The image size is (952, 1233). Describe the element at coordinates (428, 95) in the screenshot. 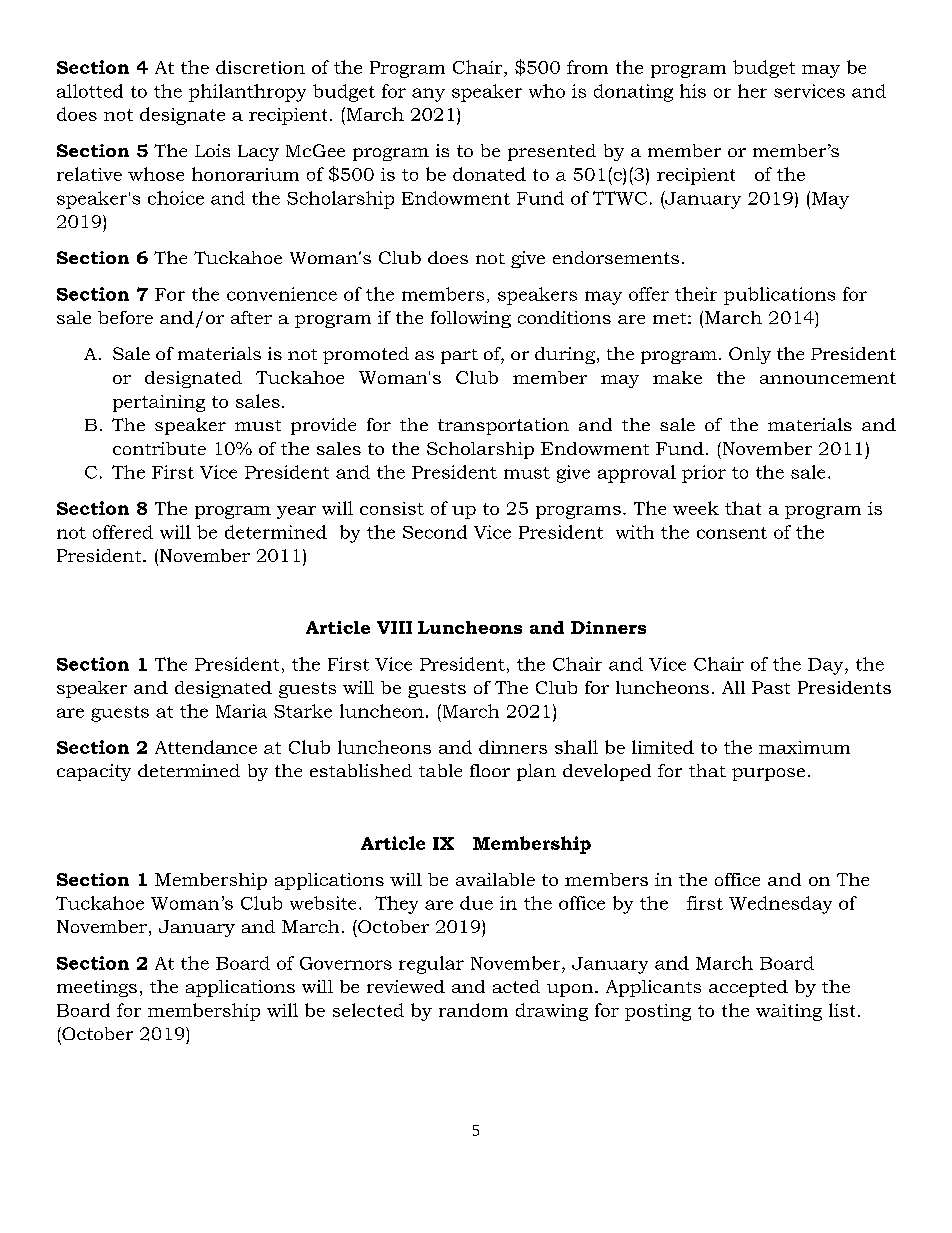

I see `any` at that location.
